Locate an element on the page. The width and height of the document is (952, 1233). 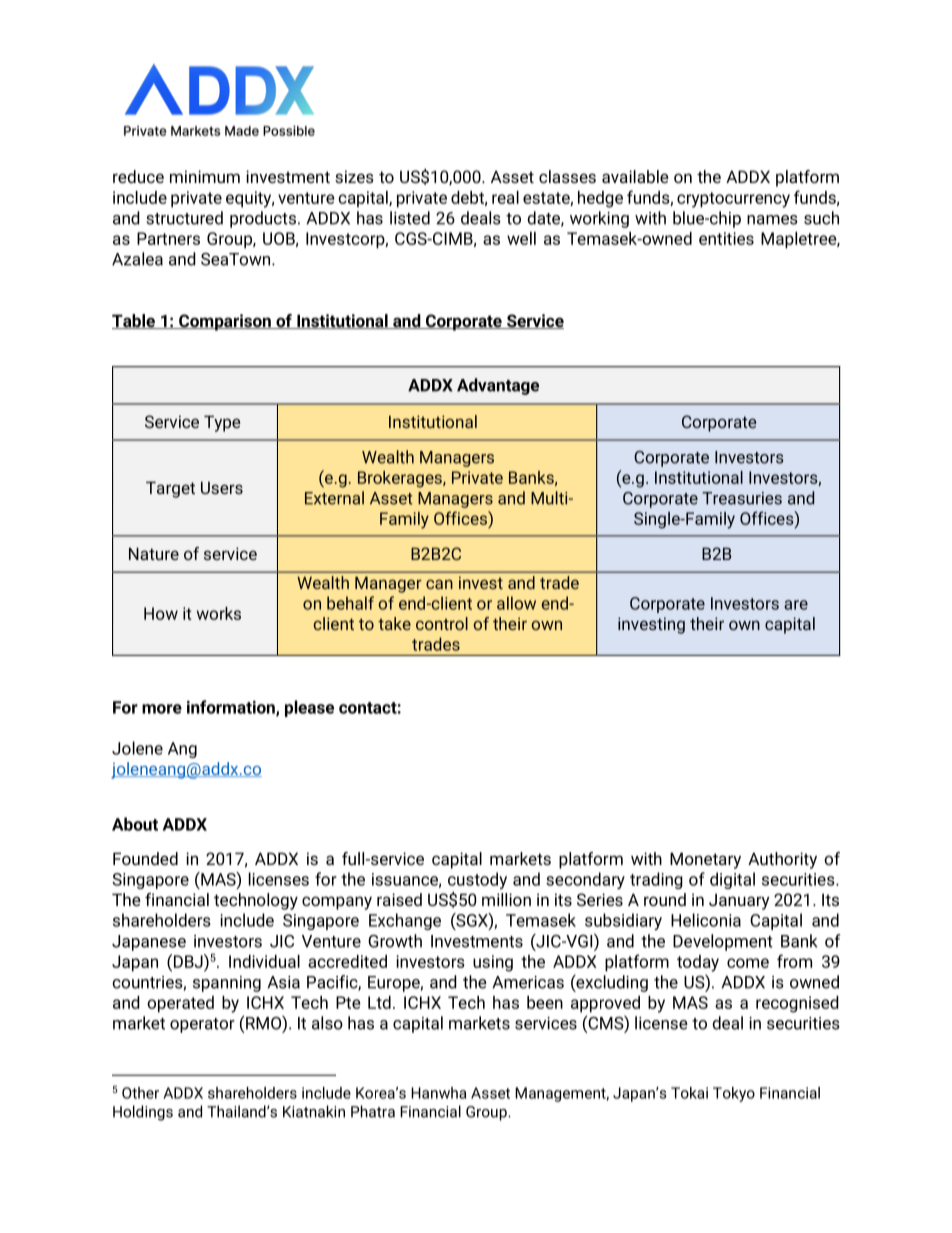
structured is located at coordinates (184, 218).
